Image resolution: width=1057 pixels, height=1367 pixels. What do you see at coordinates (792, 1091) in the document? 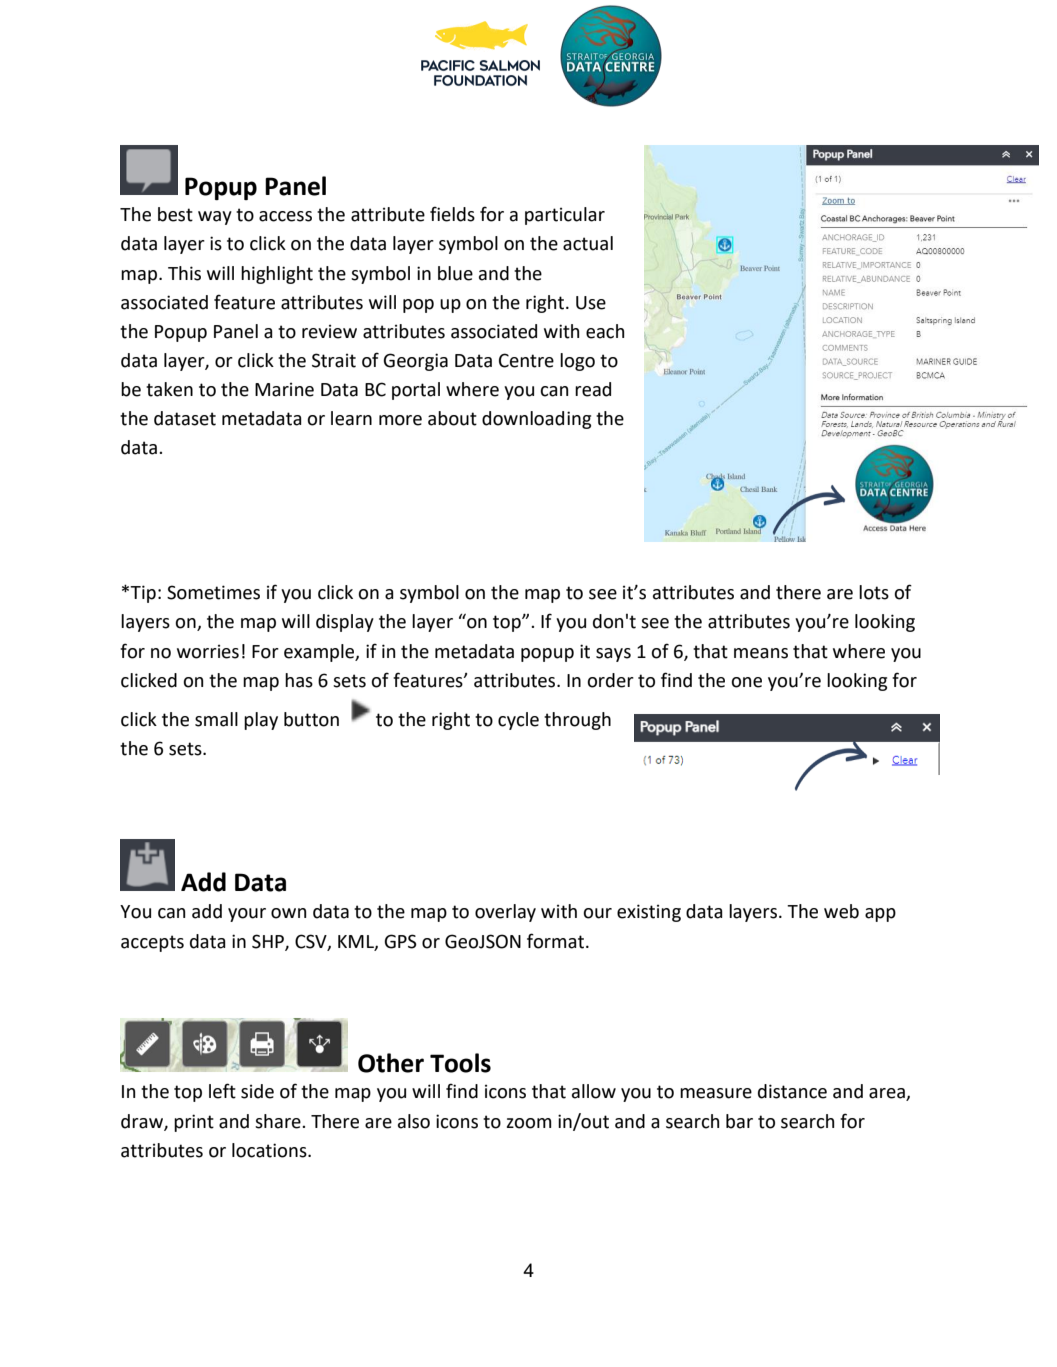
I see `distance` at bounding box center [792, 1091].
